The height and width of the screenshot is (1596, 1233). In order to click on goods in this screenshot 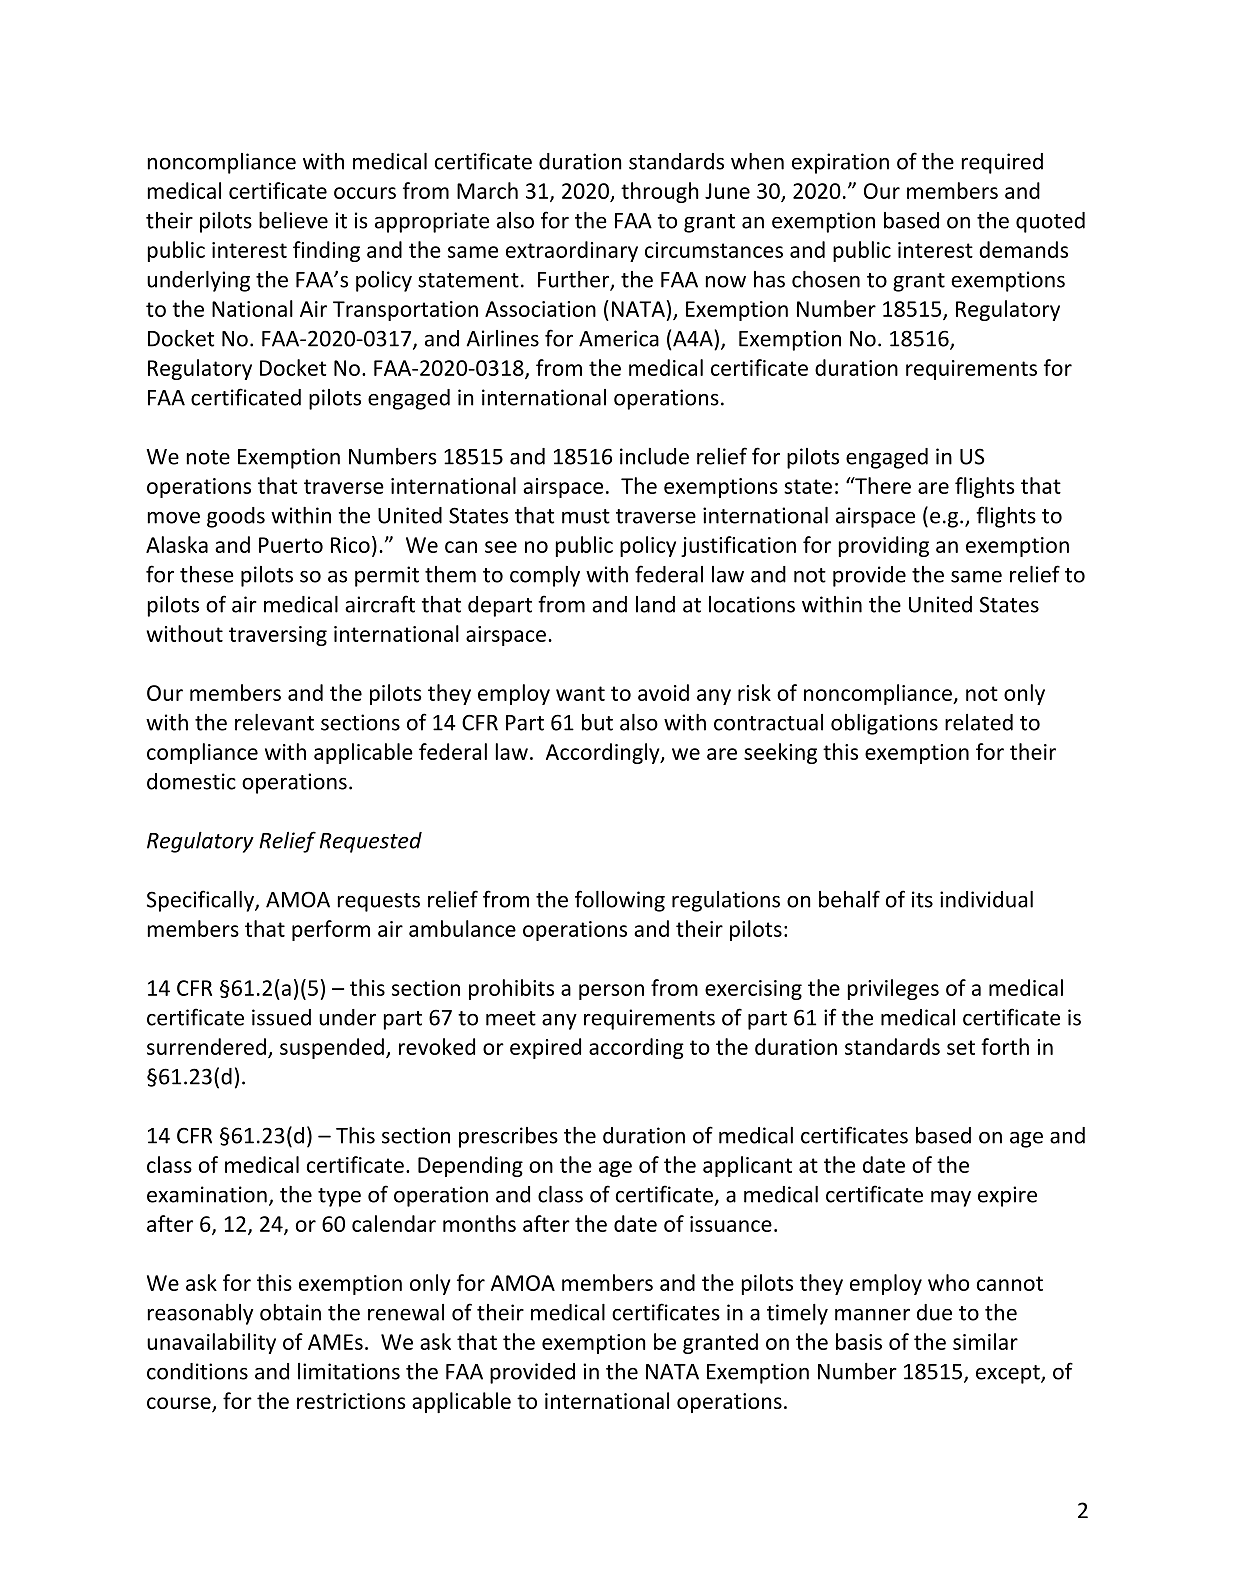, I will do `click(236, 517)`.
